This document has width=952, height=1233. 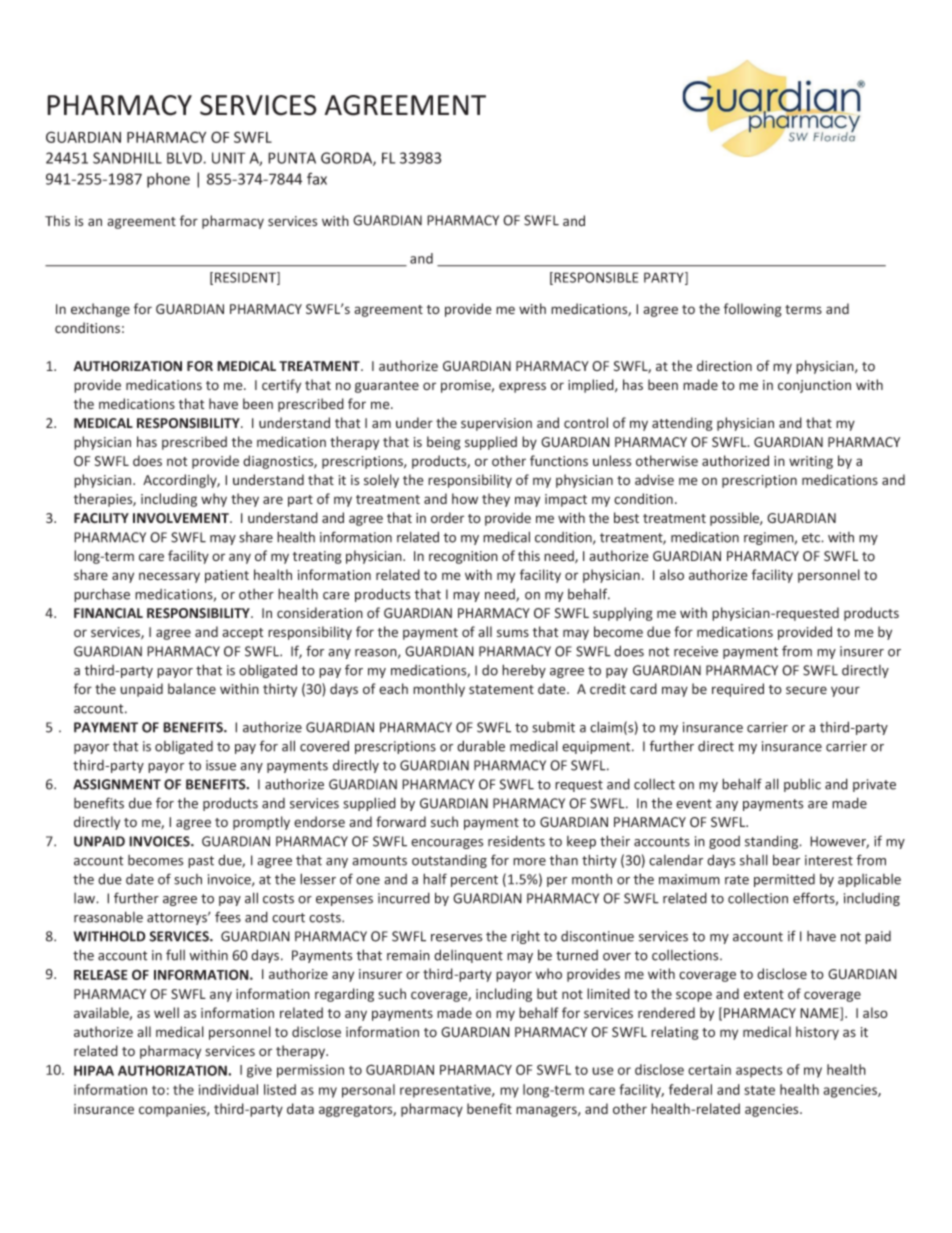 What do you see at coordinates (496, 424) in the document?
I see `supervision` at bounding box center [496, 424].
